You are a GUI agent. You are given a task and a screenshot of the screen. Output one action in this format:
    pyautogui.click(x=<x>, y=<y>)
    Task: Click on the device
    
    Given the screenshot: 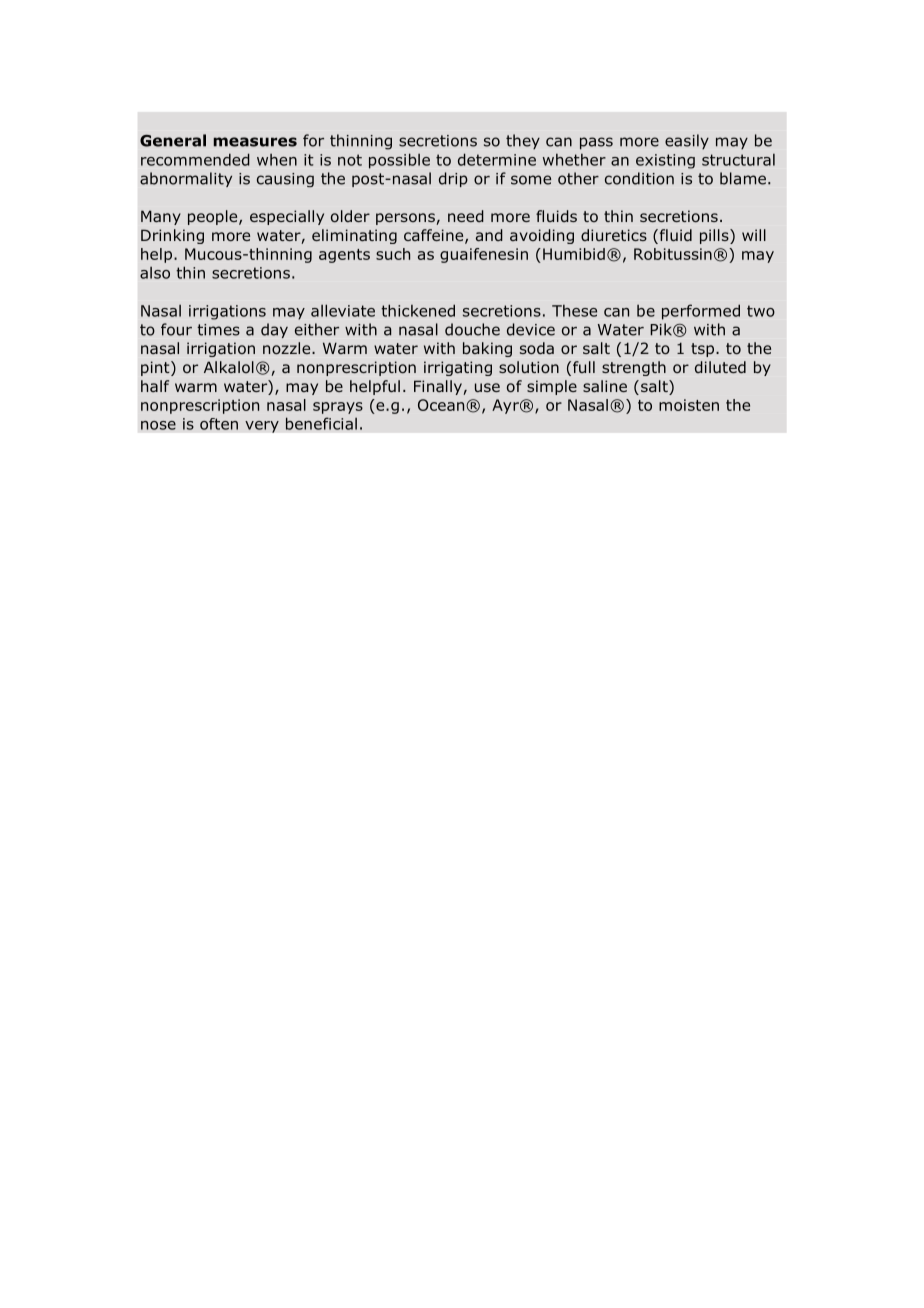 What is the action you would take?
    pyautogui.click(x=531, y=329)
